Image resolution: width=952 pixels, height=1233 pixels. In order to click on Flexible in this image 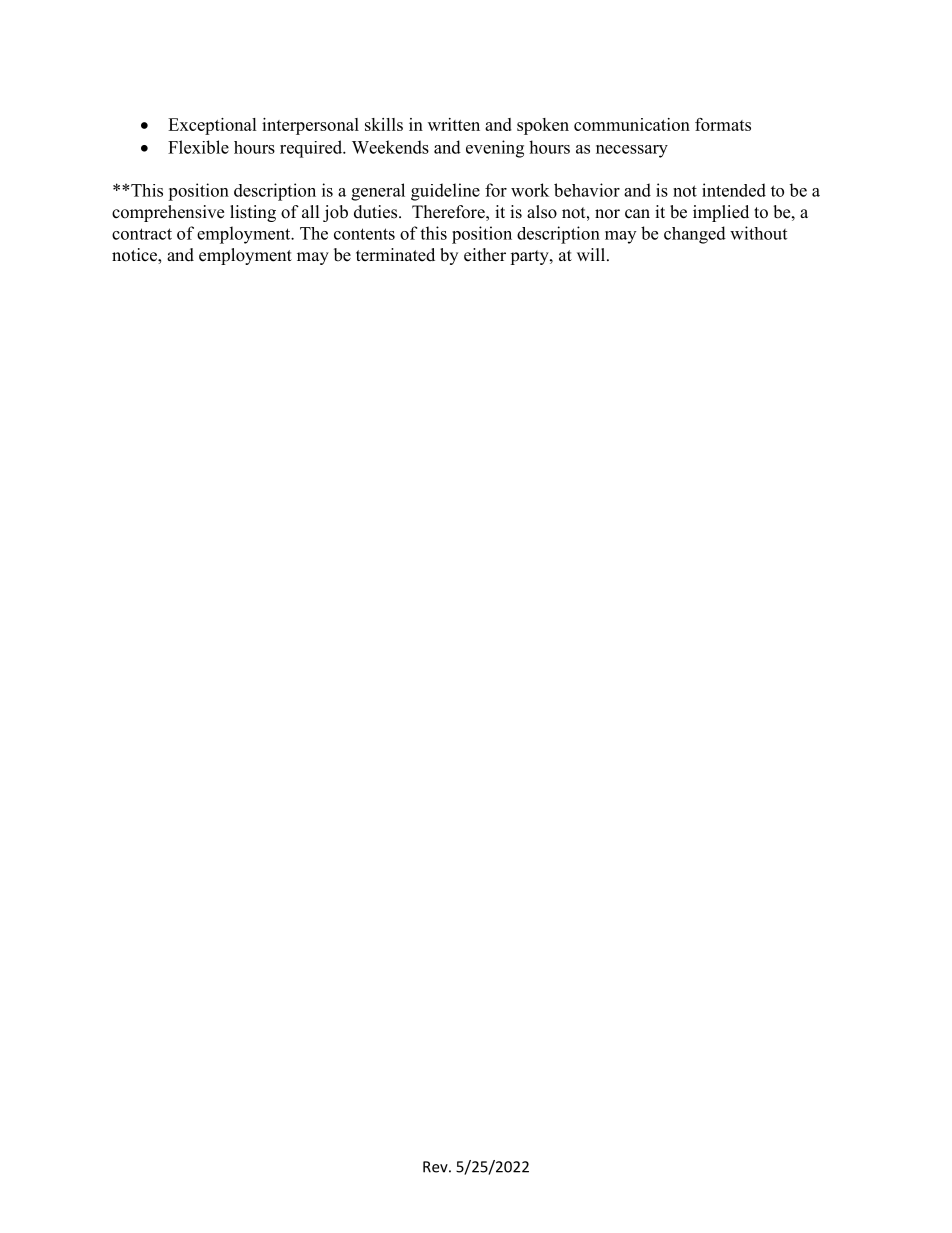, I will do `click(198, 147)`.
